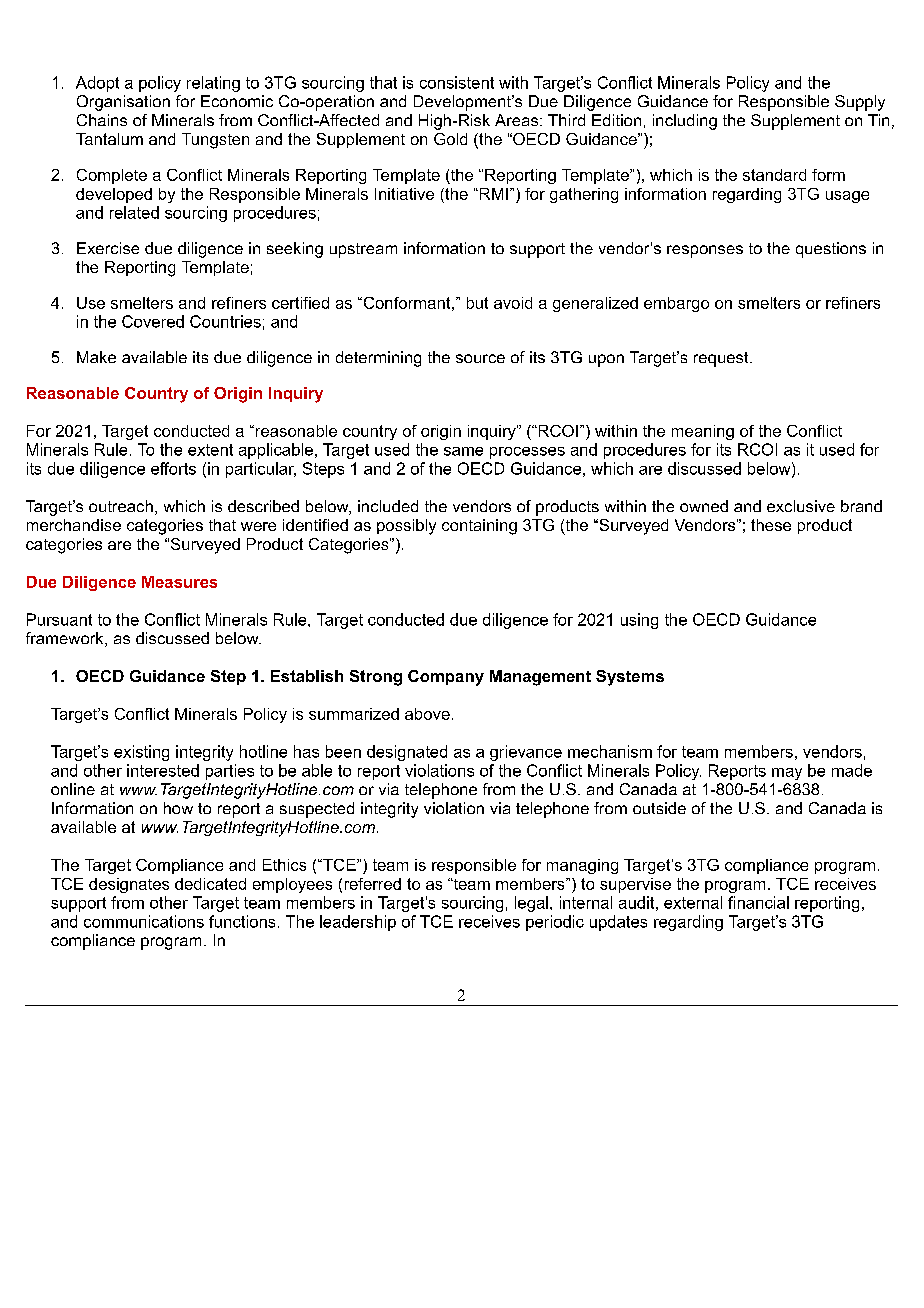 The height and width of the screenshot is (1308, 924). I want to click on extent, so click(210, 450).
